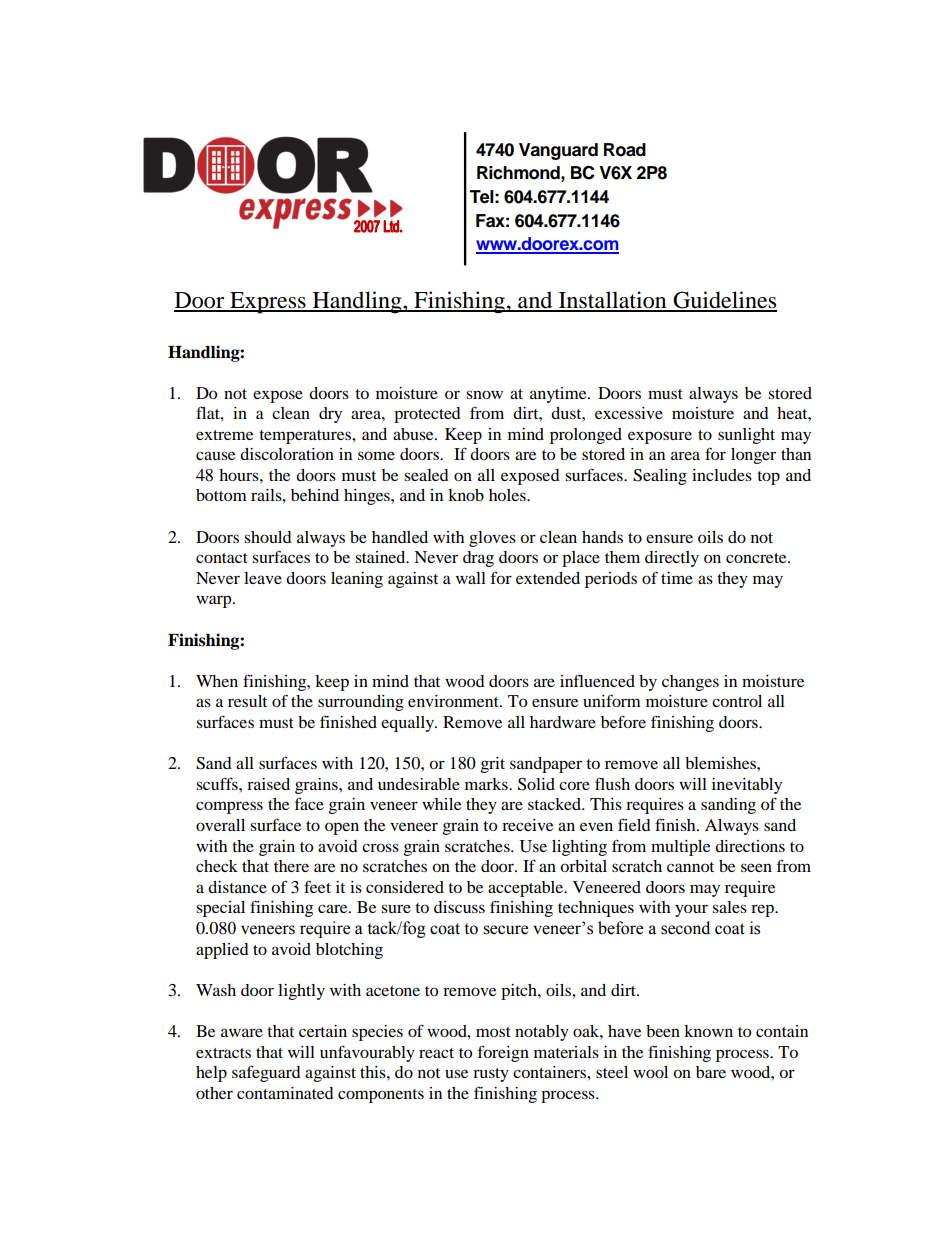  What do you see at coordinates (747, 786) in the page?
I see `inevitably` at bounding box center [747, 786].
